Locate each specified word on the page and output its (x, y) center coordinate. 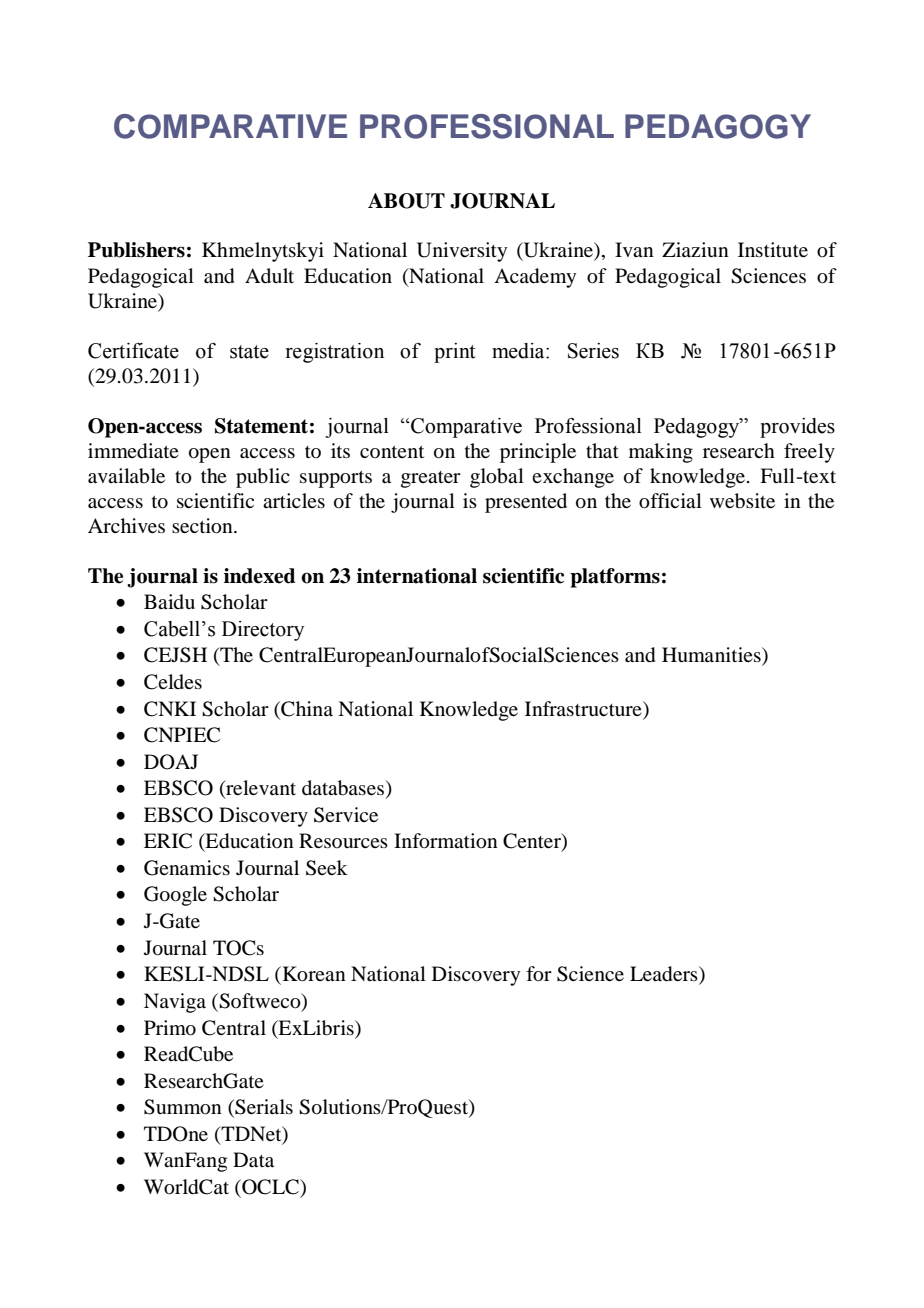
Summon (183, 1107)
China (306, 709)
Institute (773, 249)
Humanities (712, 656)
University (462, 252)
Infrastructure (584, 709)
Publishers (136, 250)
